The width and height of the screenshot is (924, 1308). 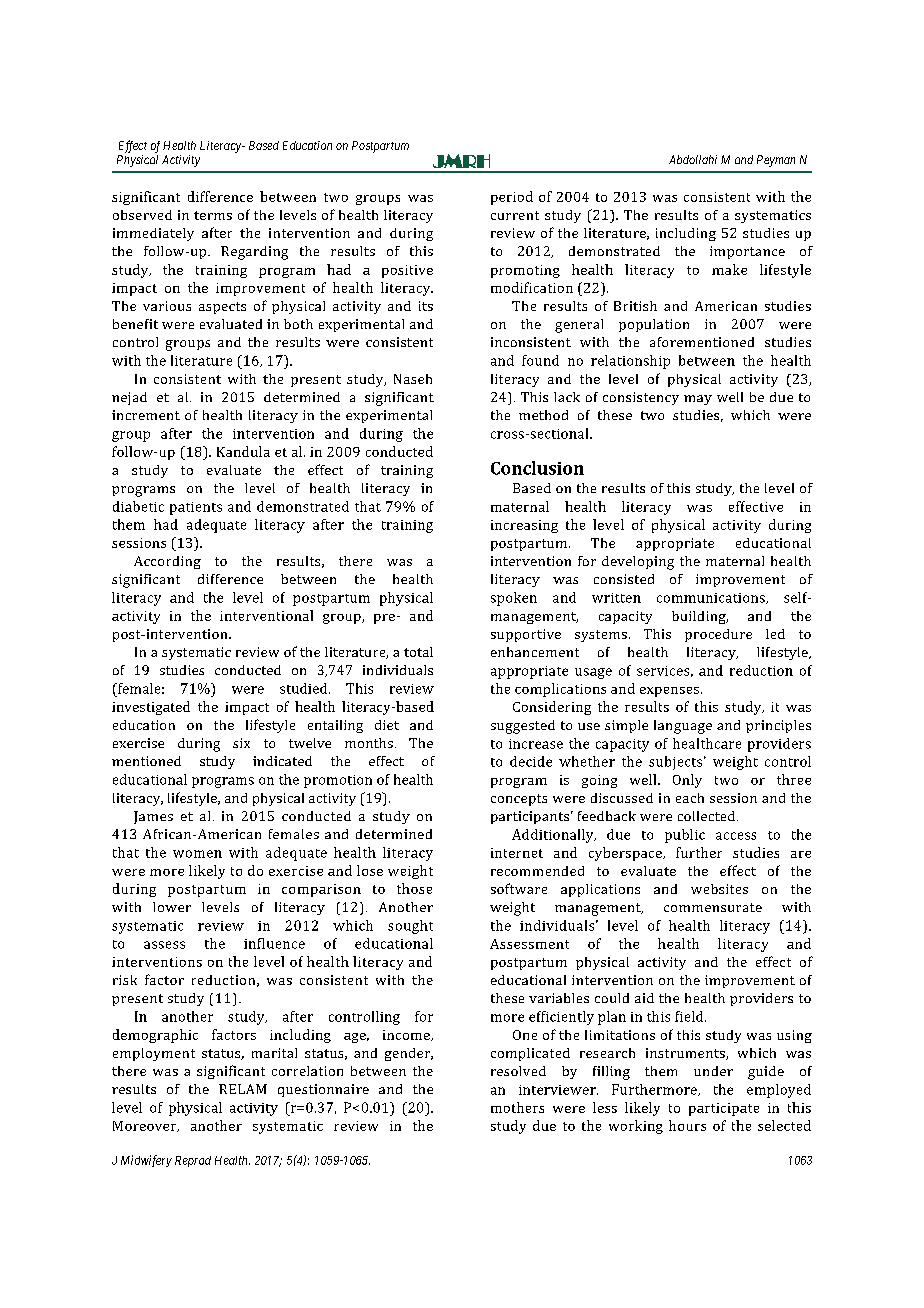 I want to click on terms, so click(x=213, y=215).
